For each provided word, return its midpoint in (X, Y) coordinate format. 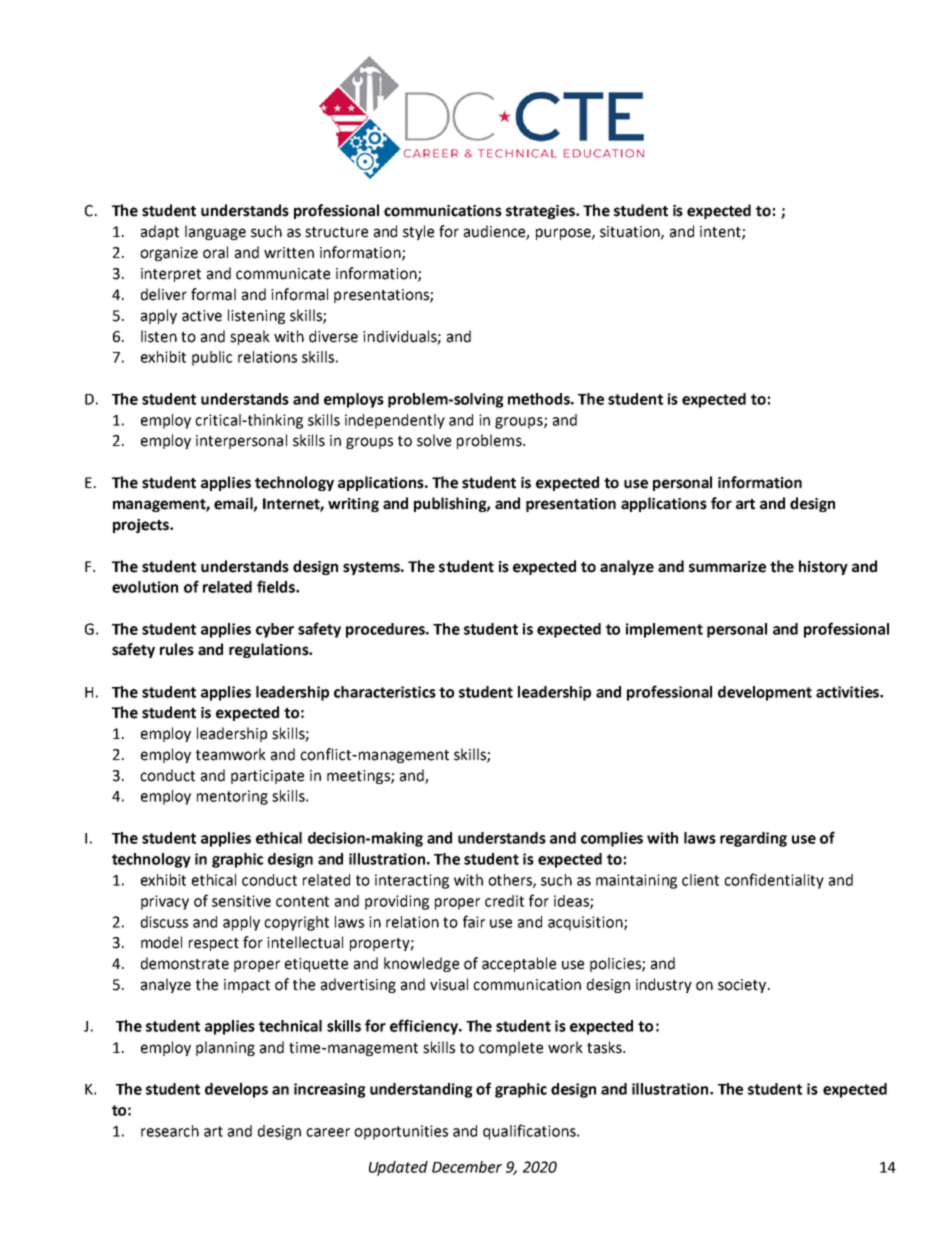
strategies (541, 212)
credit (504, 901)
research (170, 1131)
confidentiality (774, 881)
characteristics (385, 692)
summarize (727, 567)
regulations (270, 650)
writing (353, 505)
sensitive (241, 901)
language (215, 232)
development (765, 693)
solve (434, 440)
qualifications (530, 1132)
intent (721, 233)
